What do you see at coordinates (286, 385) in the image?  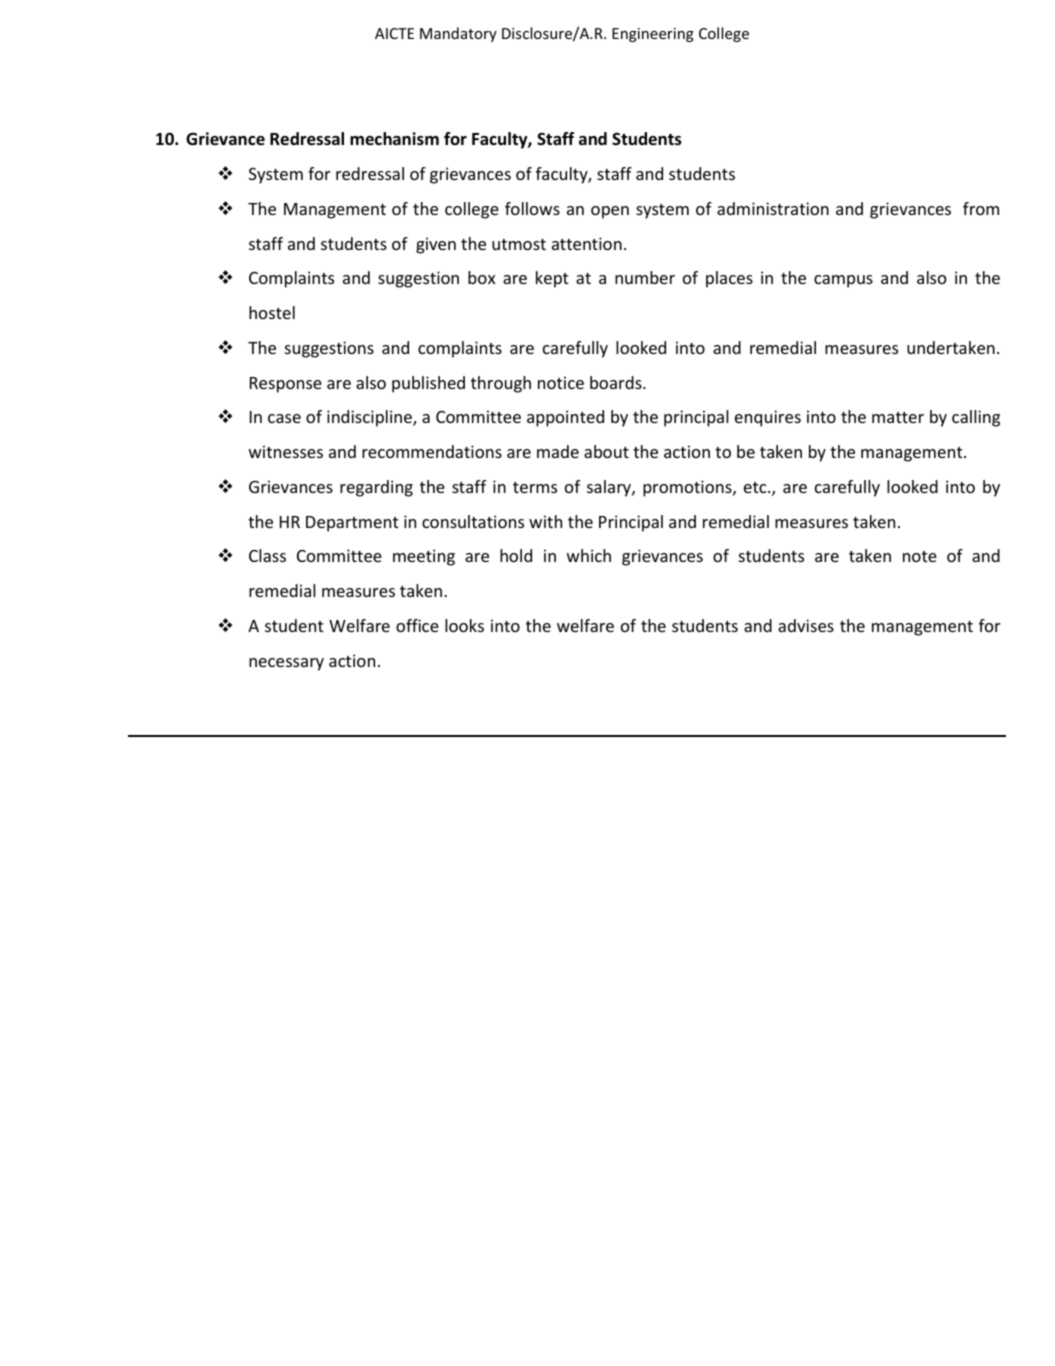 I see `Response` at bounding box center [286, 385].
